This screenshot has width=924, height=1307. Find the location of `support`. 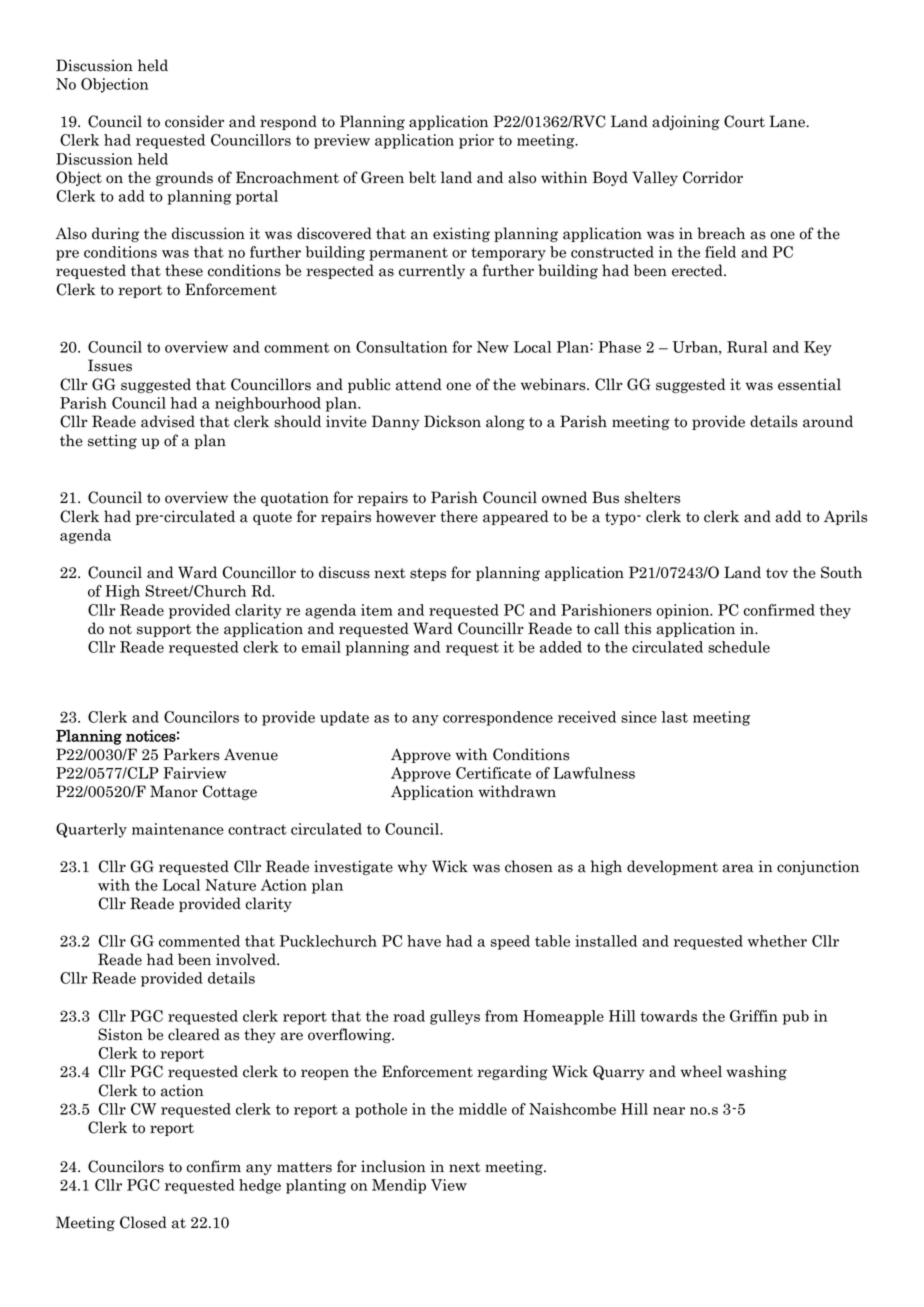

support is located at coordinates (164, 630).
